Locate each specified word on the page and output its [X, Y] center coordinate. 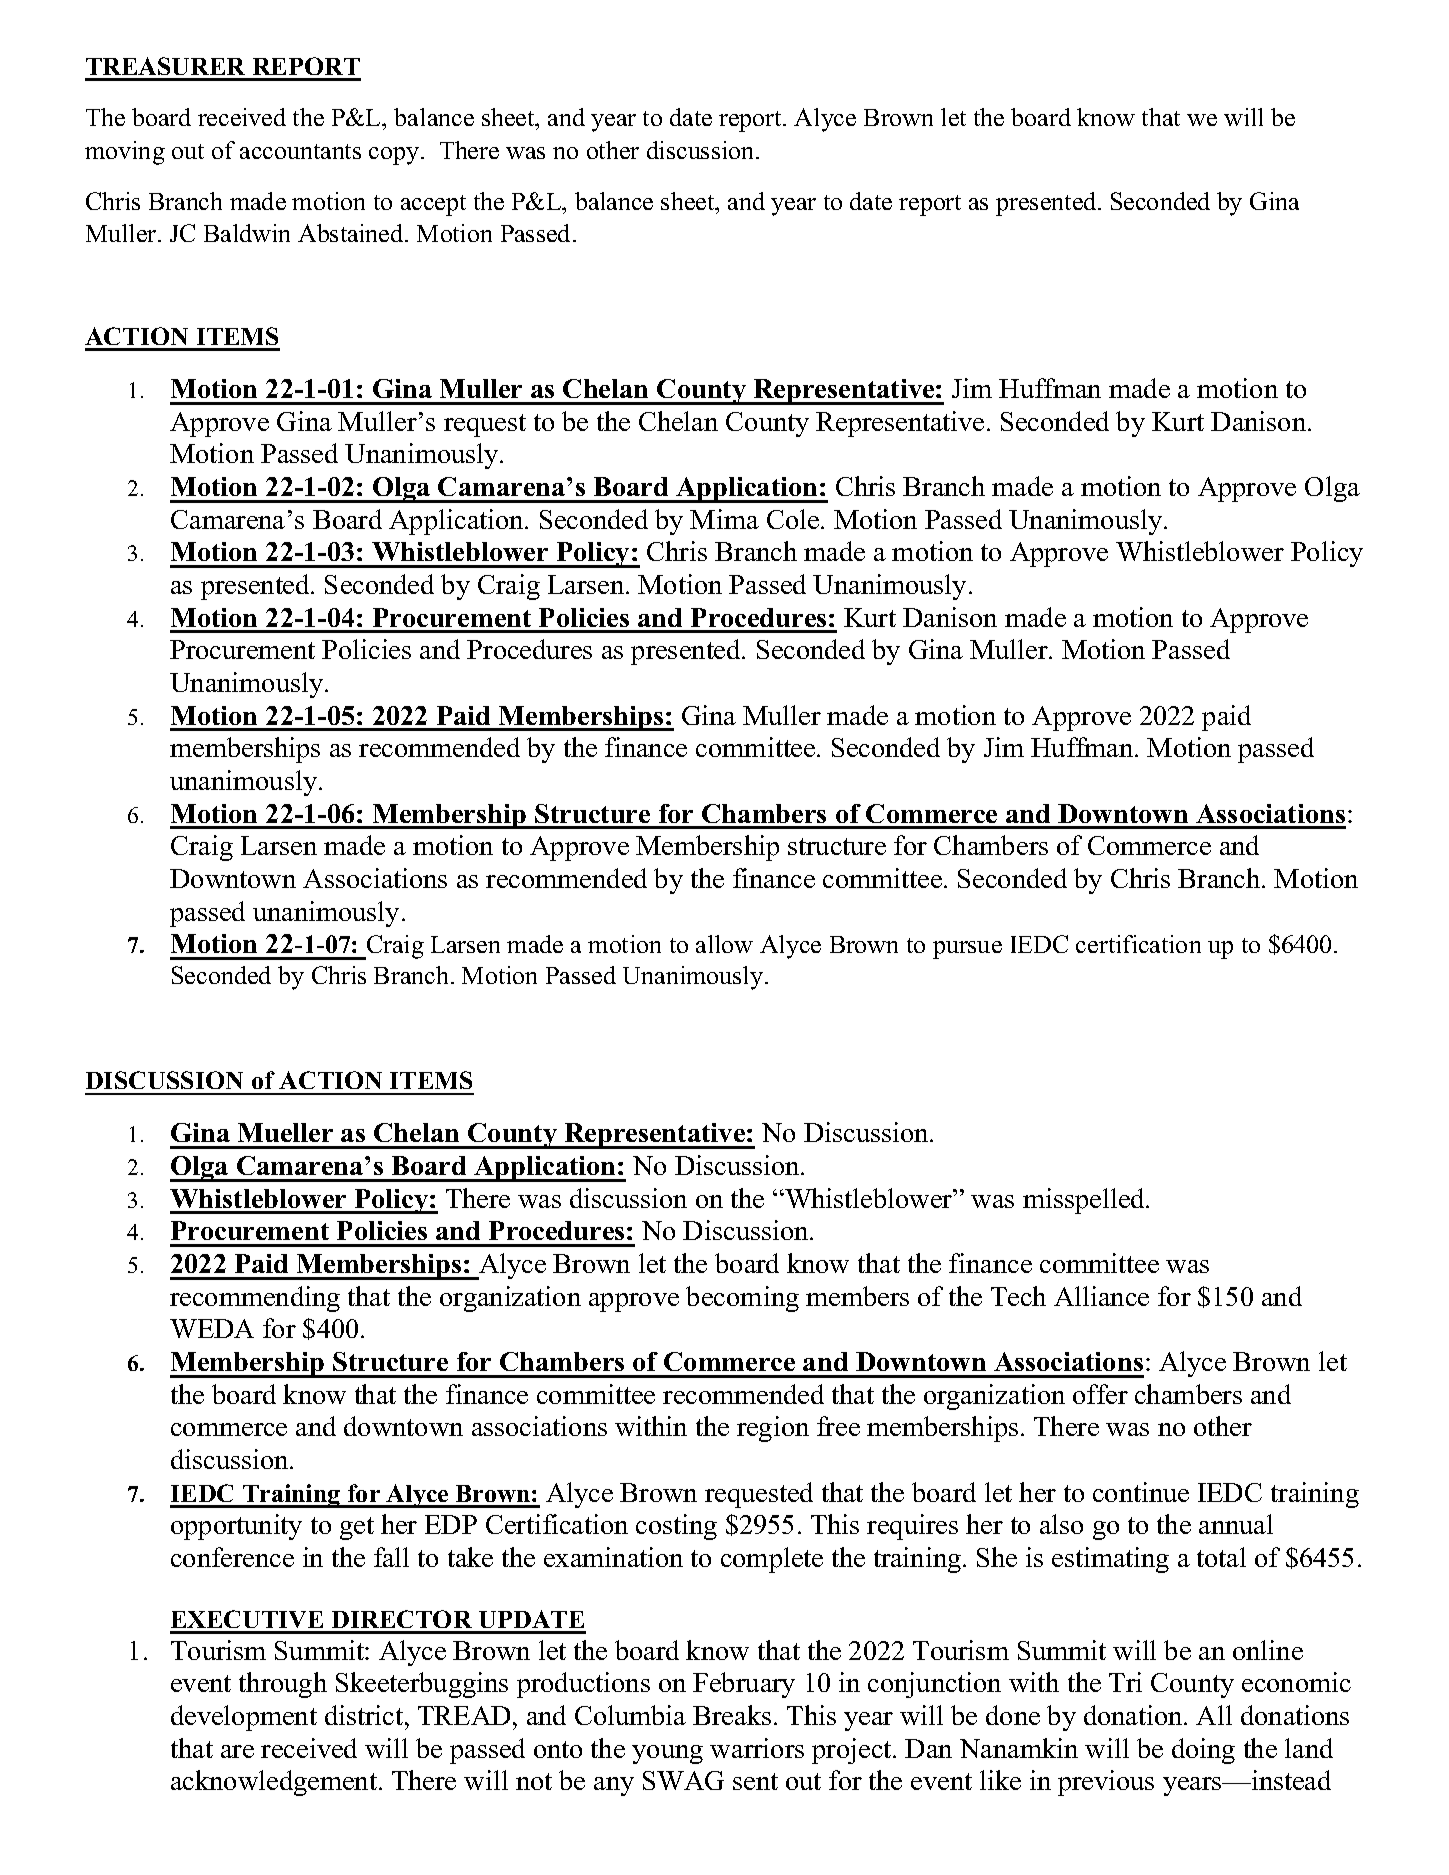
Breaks [732, 1715]
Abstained [352, 233]
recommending [255, 1299]
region [773, 1429]
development [244, 1718]
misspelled [1085, 1201]
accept [433, 205]
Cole [794, 519]
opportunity [236, 1527]
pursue [967, 950]
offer [1100, 1394]
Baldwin [247, 233]
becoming [742, 1299]
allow [724, 944]
